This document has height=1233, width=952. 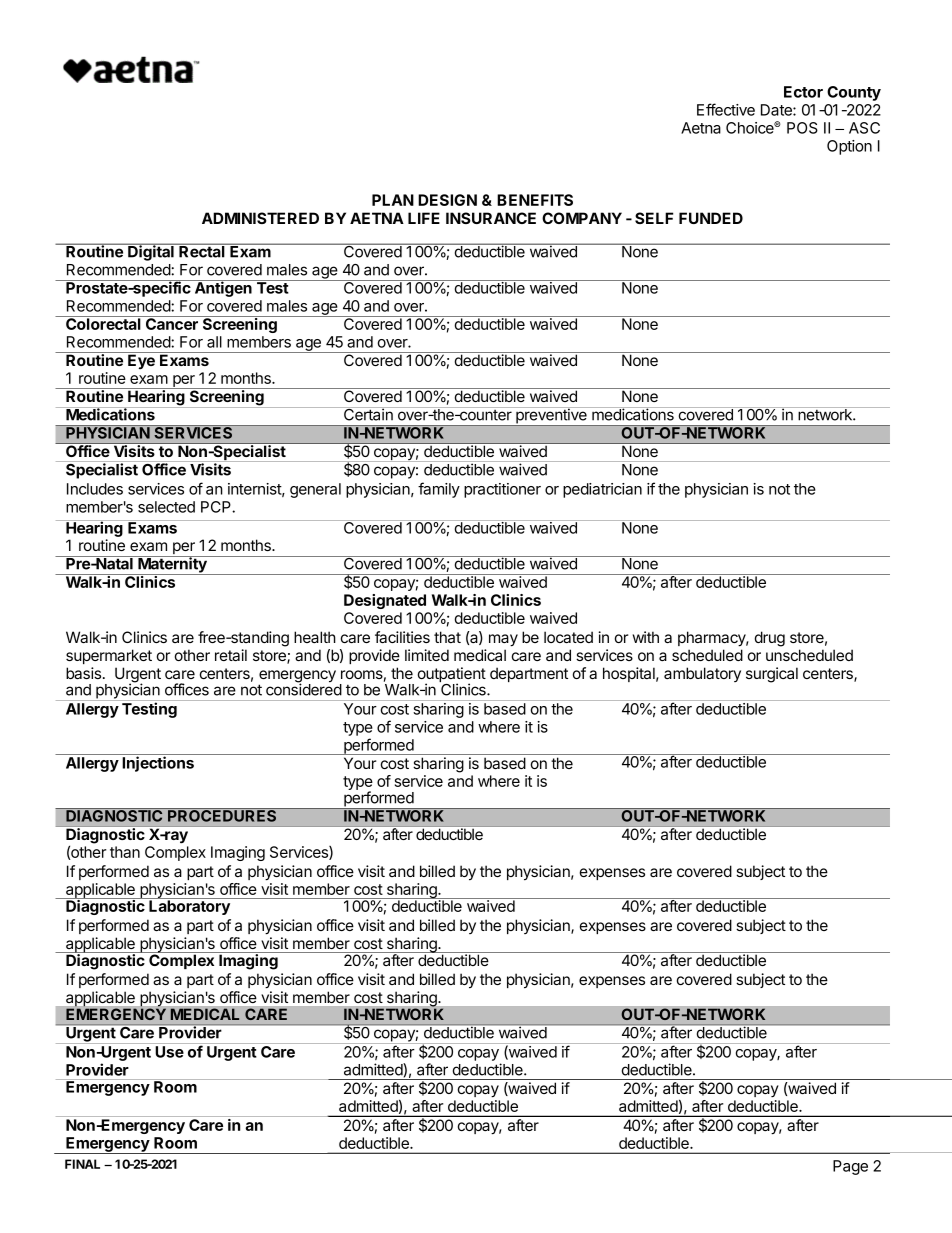 I want to click on Page, so click(x=850, y=1167).
